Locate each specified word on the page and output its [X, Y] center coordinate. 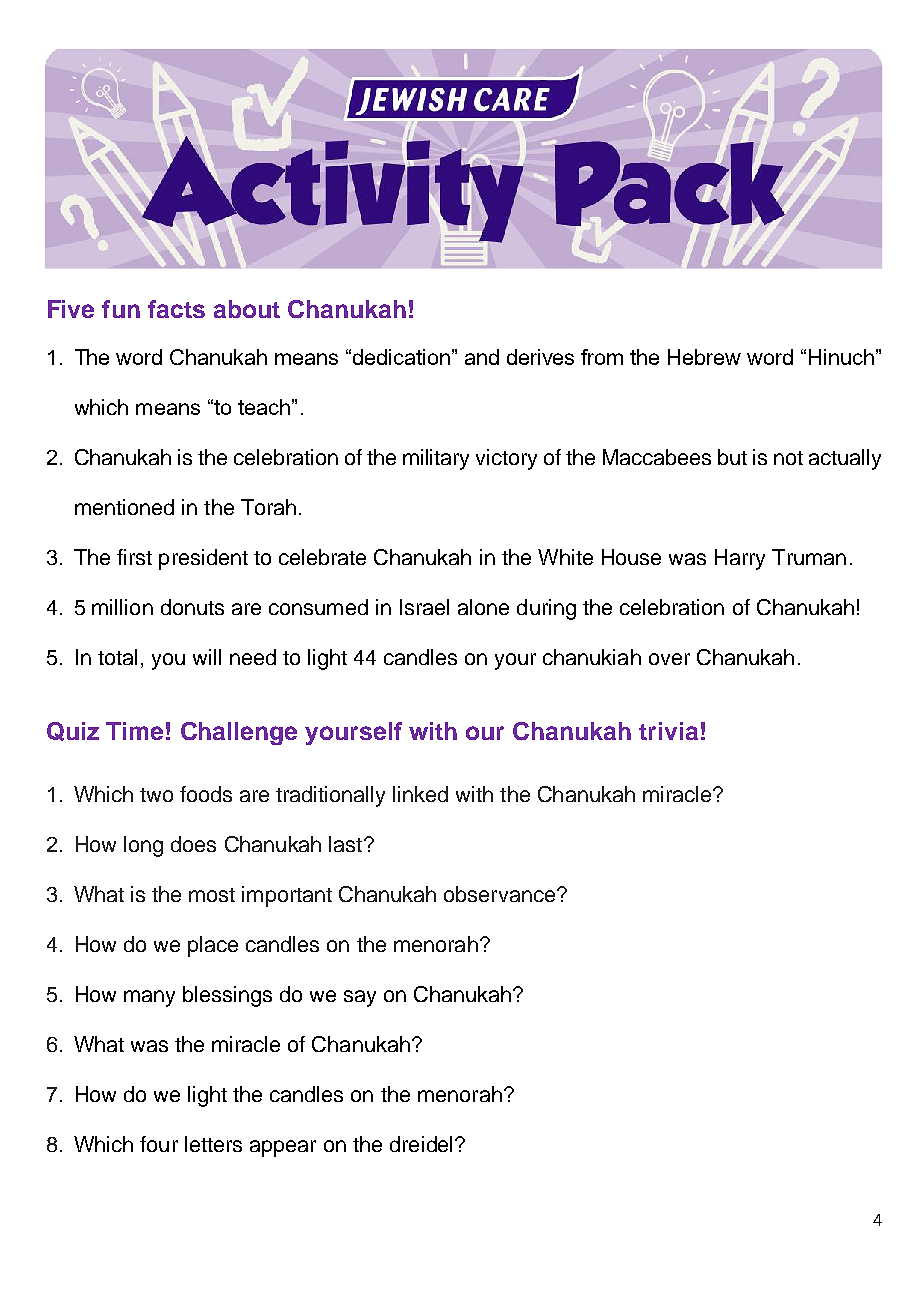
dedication [401, 357]
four [159, 1144]
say [360, 998]
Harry [740, 559]
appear [283, 1148]
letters [213, 1144]
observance [499, 894]
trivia [668, 731]
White [565, 557]
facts [176, 309]
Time [134, 731]
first [134, 557]
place [213, 946]
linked [420, 794]
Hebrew [704, 357]
